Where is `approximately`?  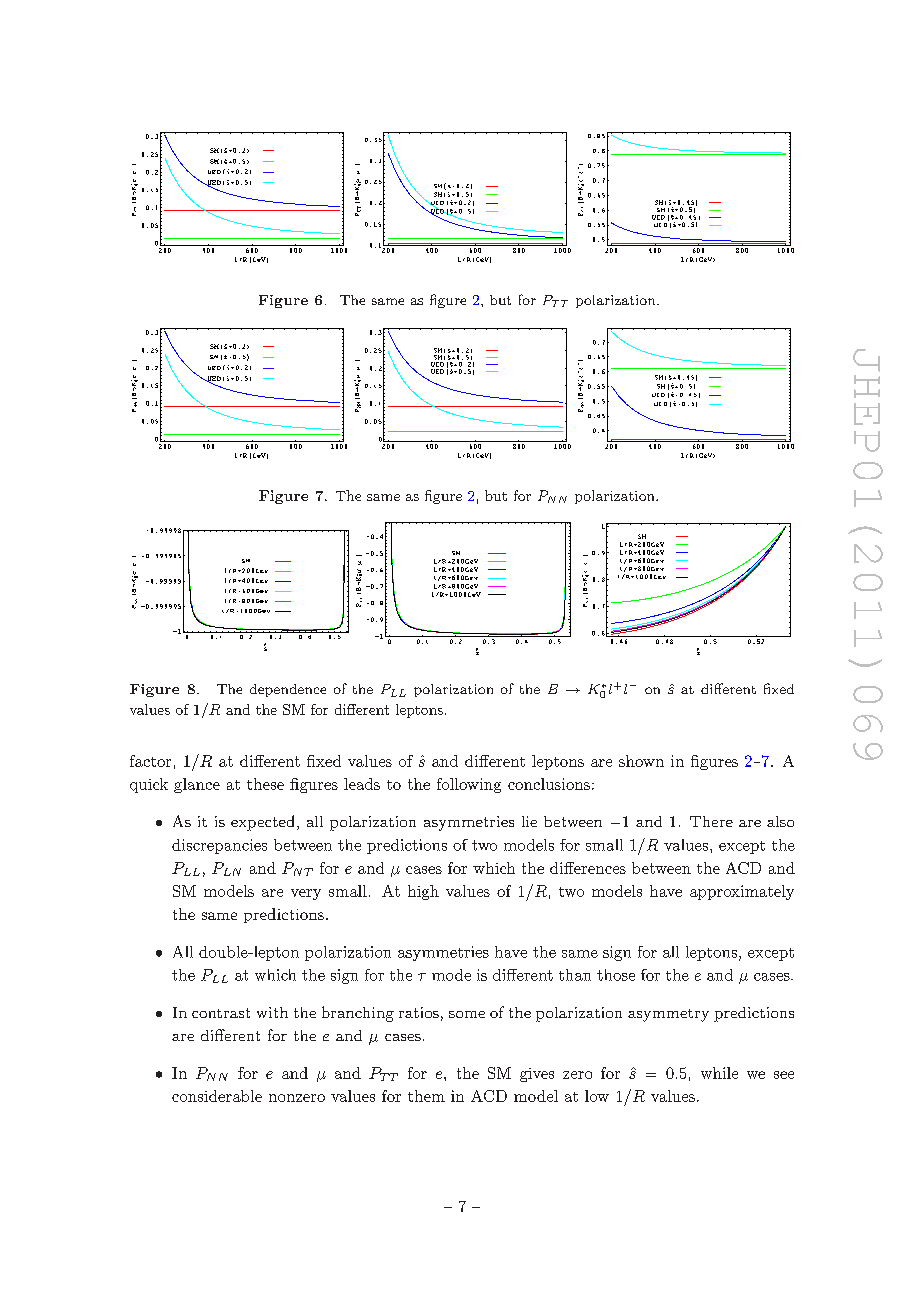
approximately is located at coordinates (742, 892).
